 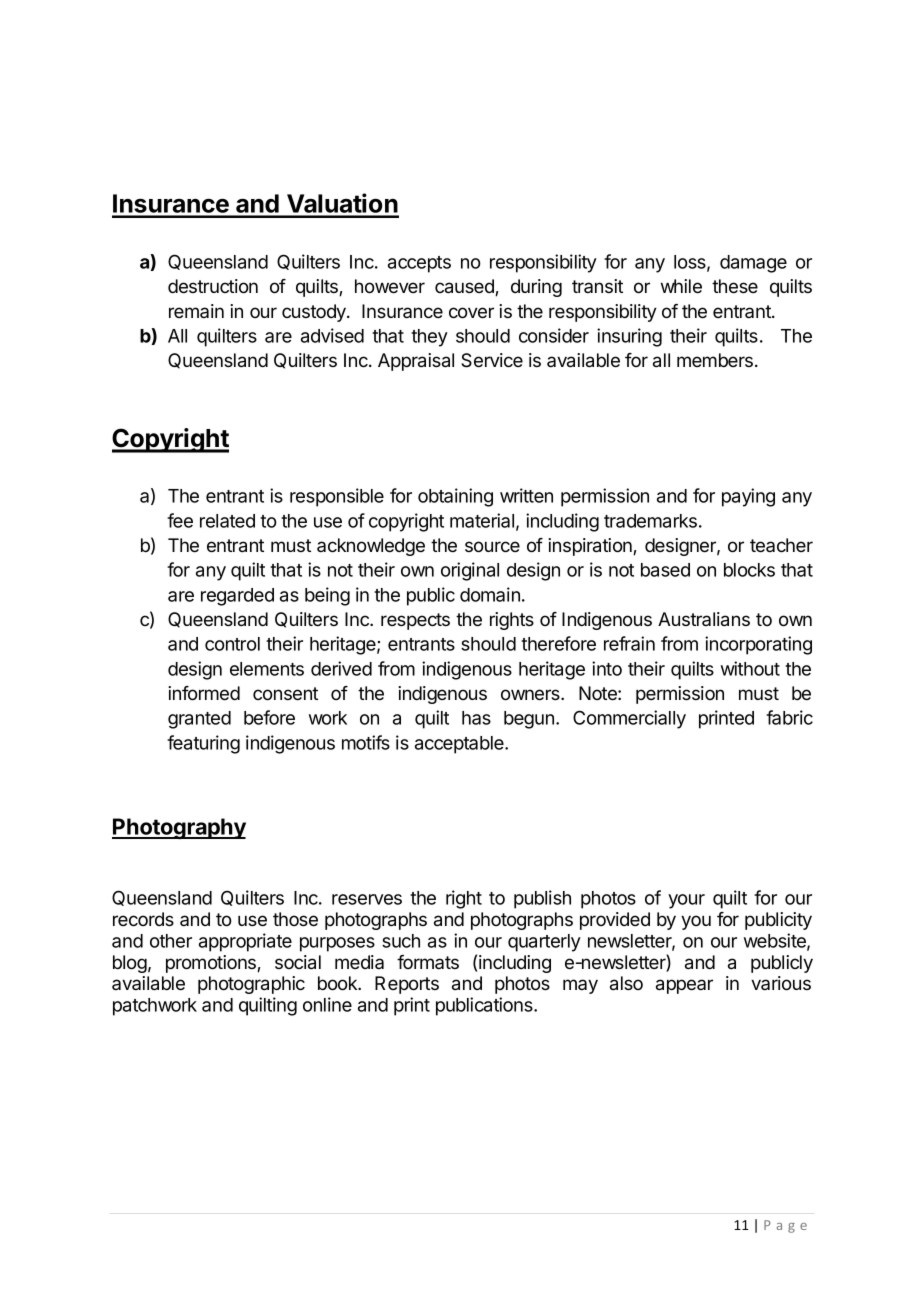 What do you see at coordinates (629, 719) in the page?
I see `Commercially` at bounding box center [629, 719].
